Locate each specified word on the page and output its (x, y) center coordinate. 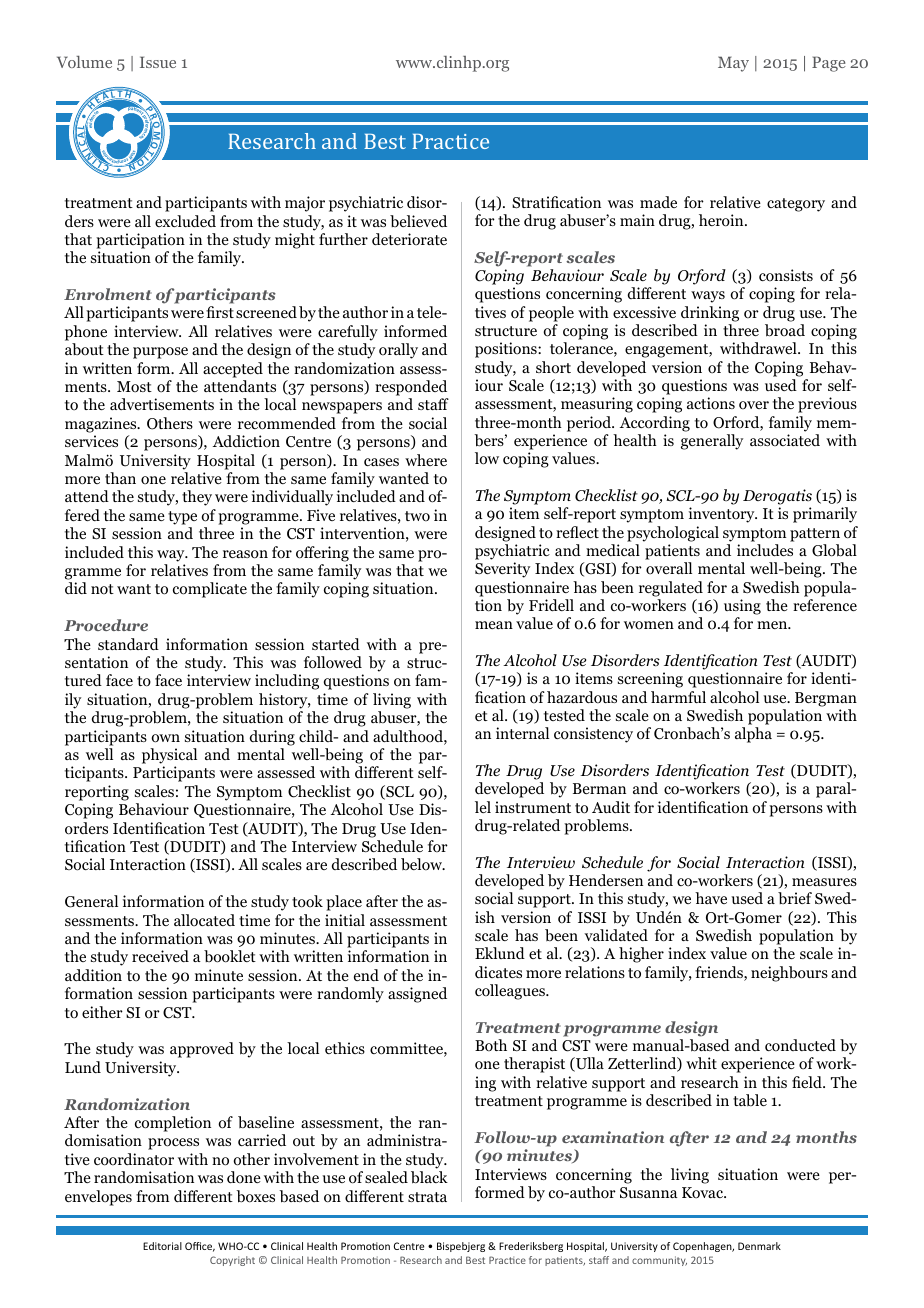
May (733, 64)
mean (494, 625)
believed (418, 221)
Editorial (162, 1246)
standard (128, 644)
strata (427, 1197)
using (742, 607)
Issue (158, 62)
